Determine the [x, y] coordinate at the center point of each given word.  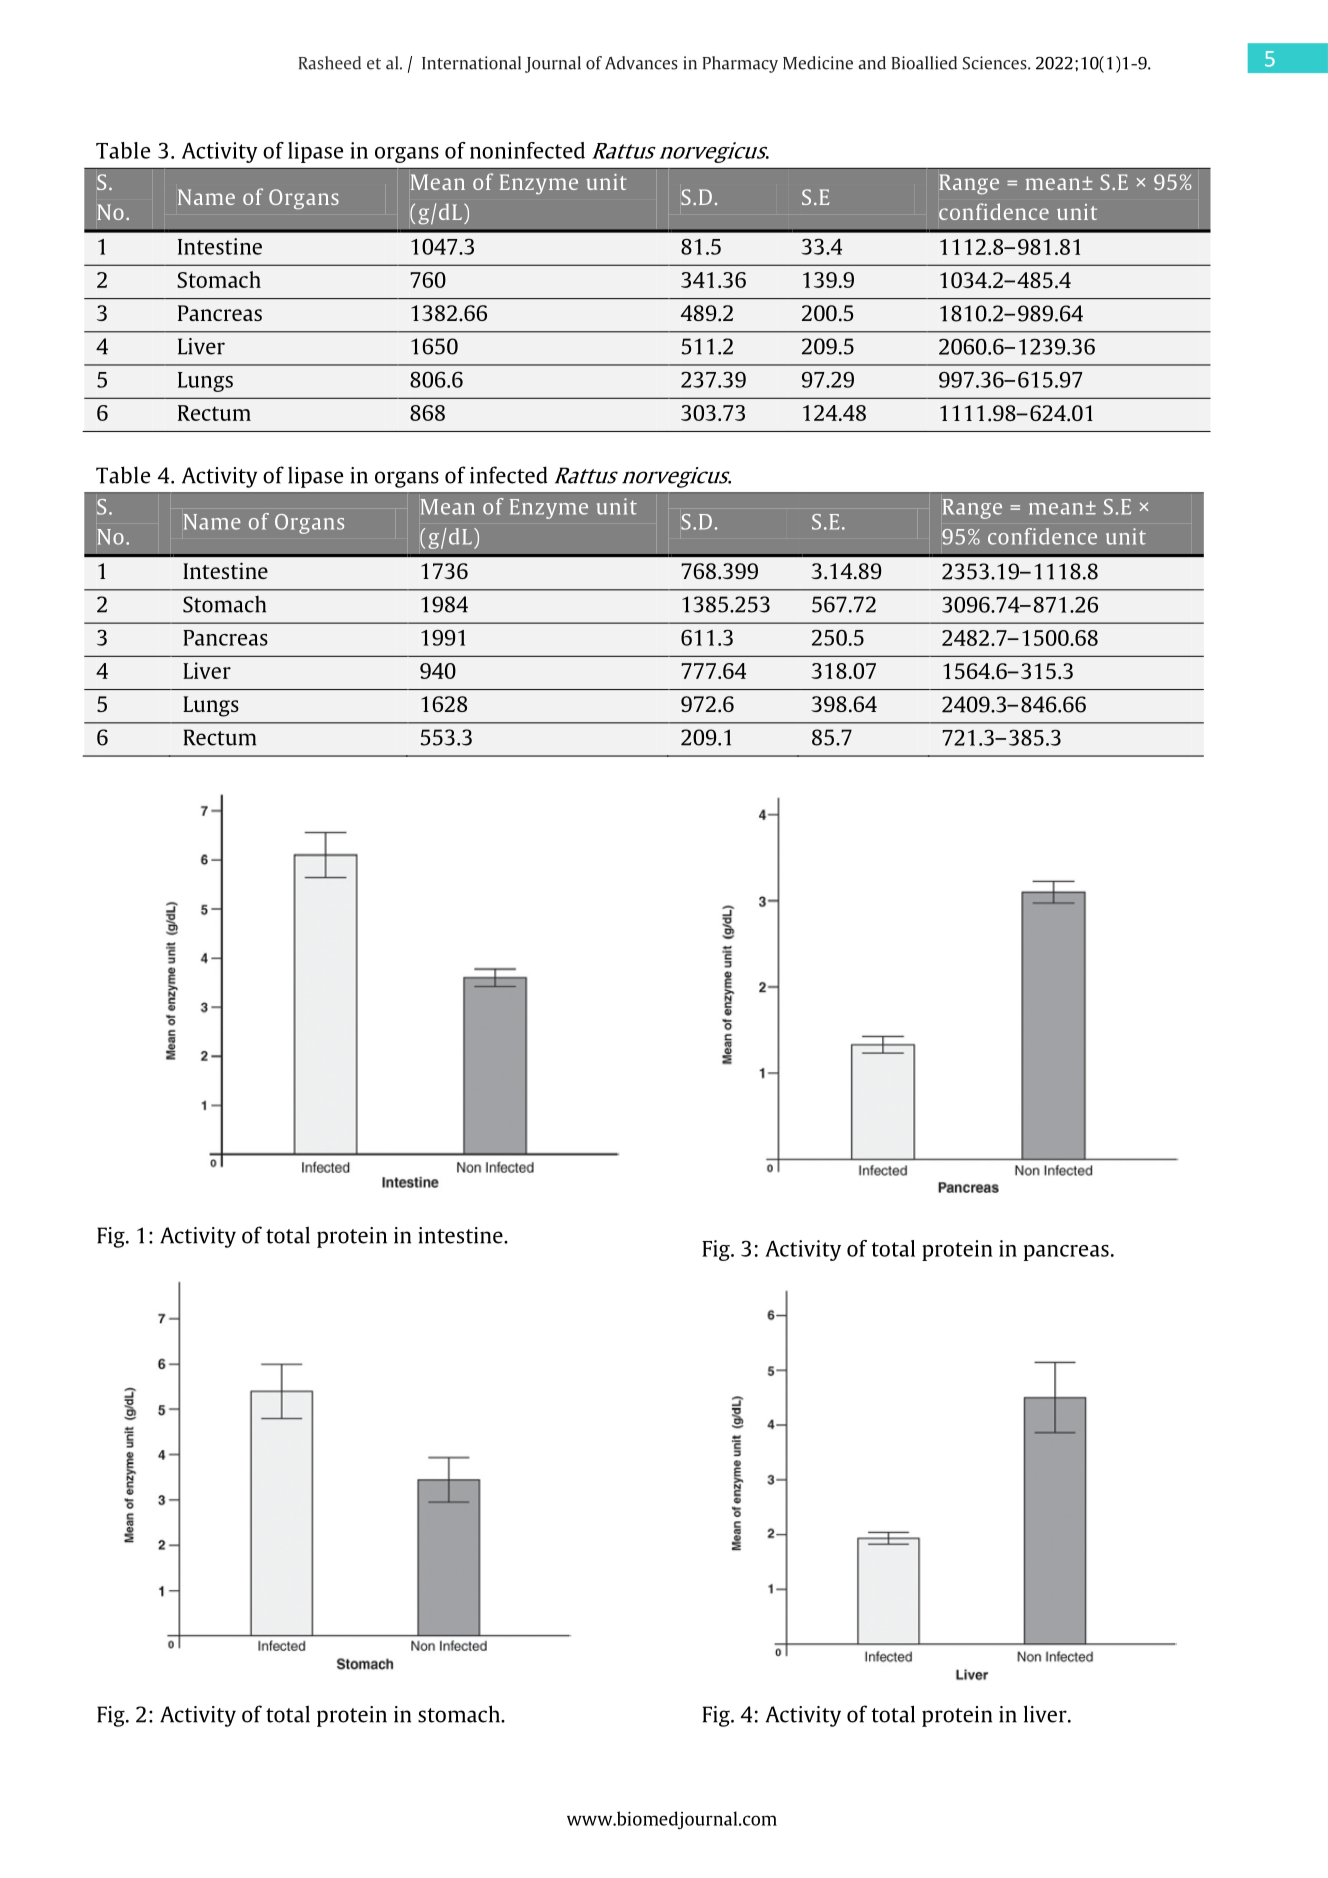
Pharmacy [740, 64]
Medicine [818, 63]
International [471, 63]
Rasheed [330, 63]
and [872, 63]
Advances [641, 63]
